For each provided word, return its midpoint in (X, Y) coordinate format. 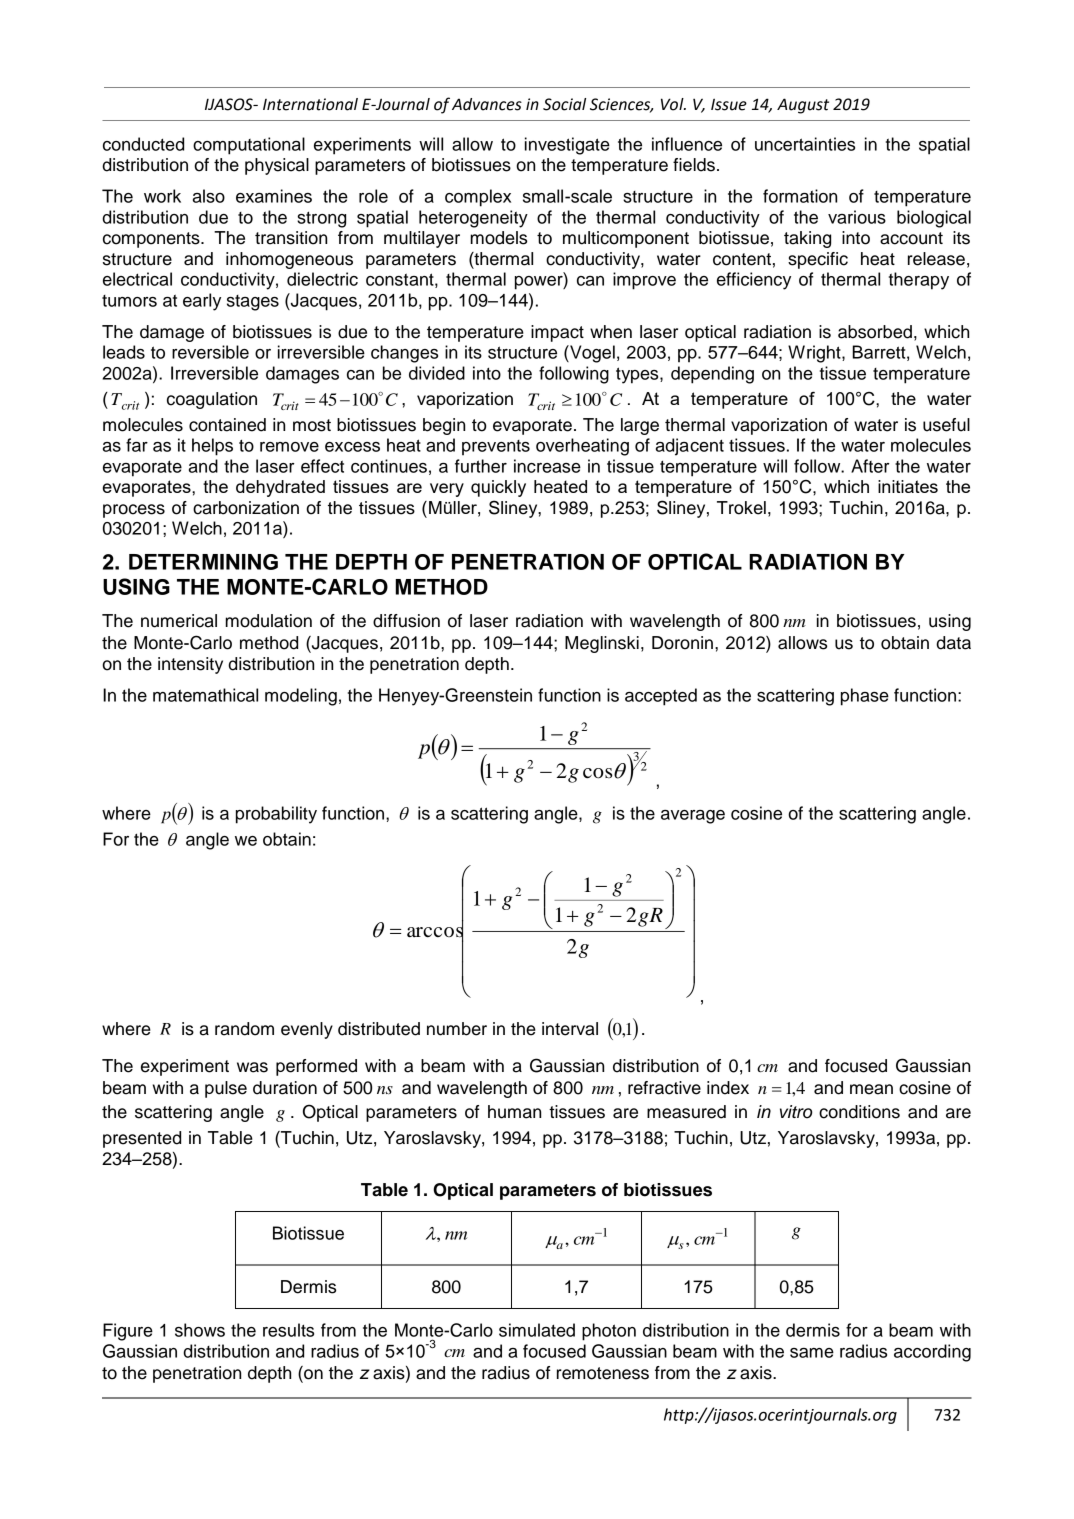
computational (249, 146)
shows (200, 1330)
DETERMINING (203, 562)
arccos (435, 931)
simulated (537, 1330)
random (244, 1029)
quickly (498, 488)
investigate (567, 146)
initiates (908, 486)
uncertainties (805, 144)
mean (871, 1089)
